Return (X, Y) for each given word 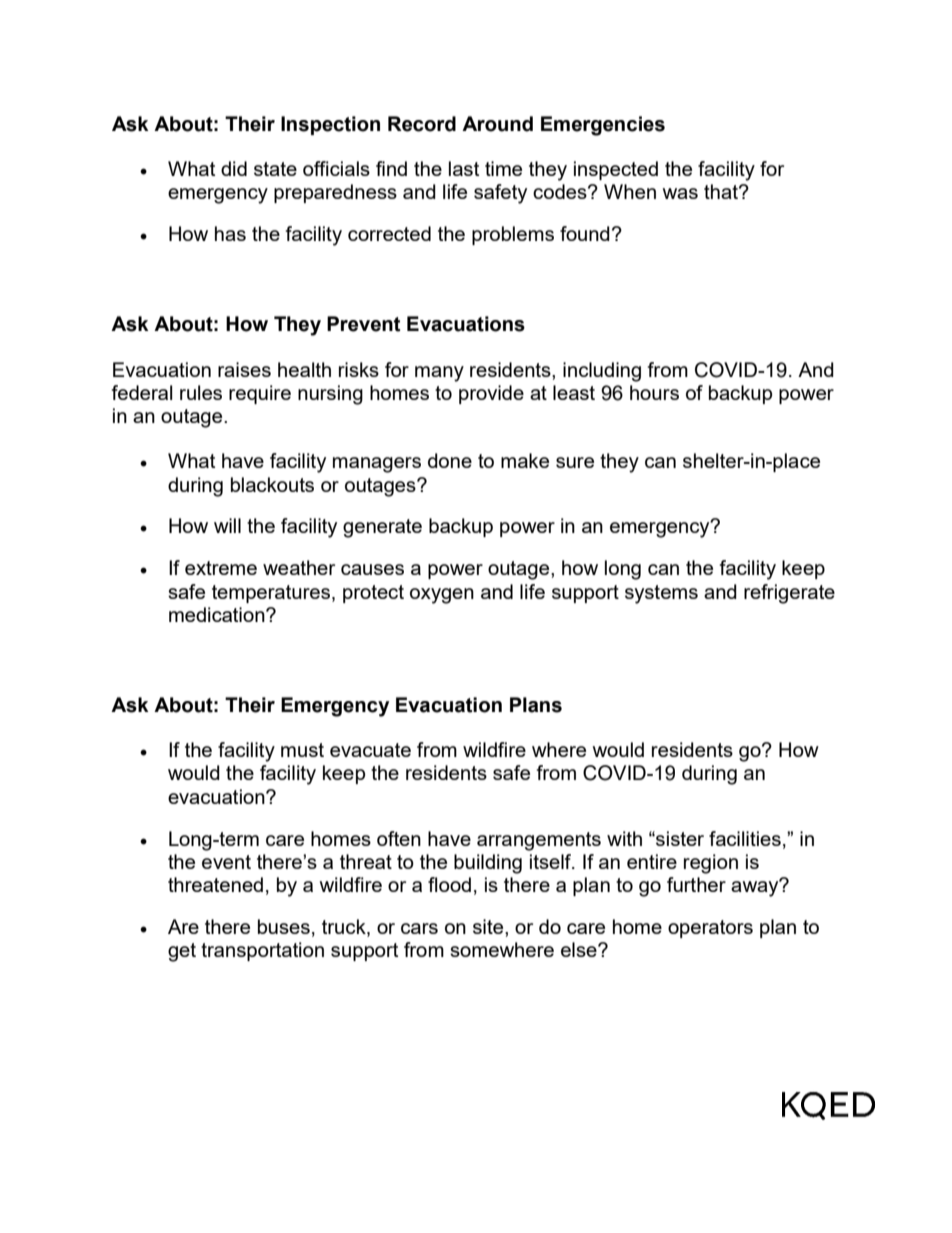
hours (654, 392)
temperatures (271, 594)
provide (491, 394)
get (182, 952)
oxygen (442, 596)
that (722, 191)
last (464, 168)
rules (201, 392)
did (234, 168)
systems (661, 594)
